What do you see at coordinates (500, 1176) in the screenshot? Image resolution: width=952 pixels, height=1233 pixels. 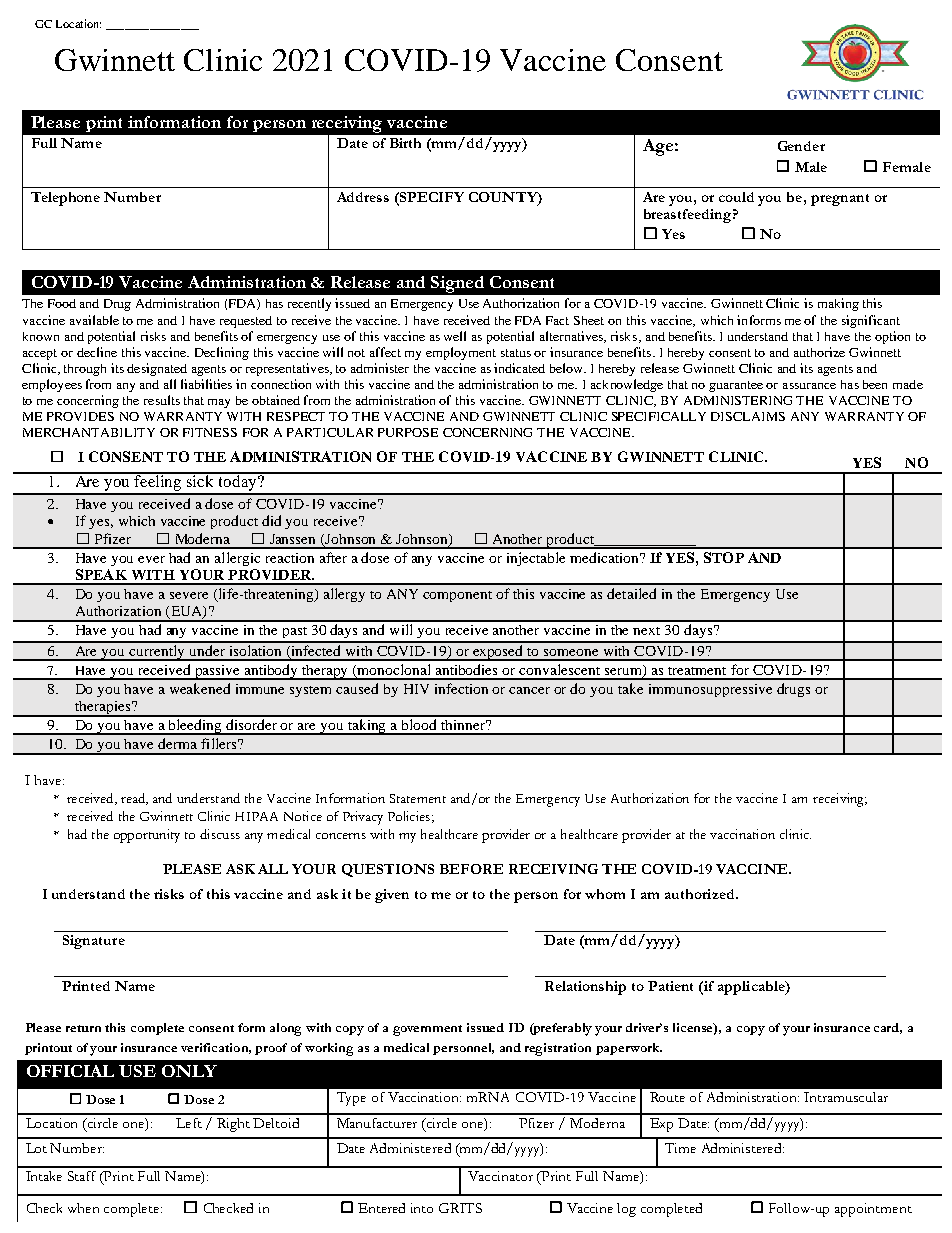 I see `Vaccinator` at bounding box center [500, 1176].
